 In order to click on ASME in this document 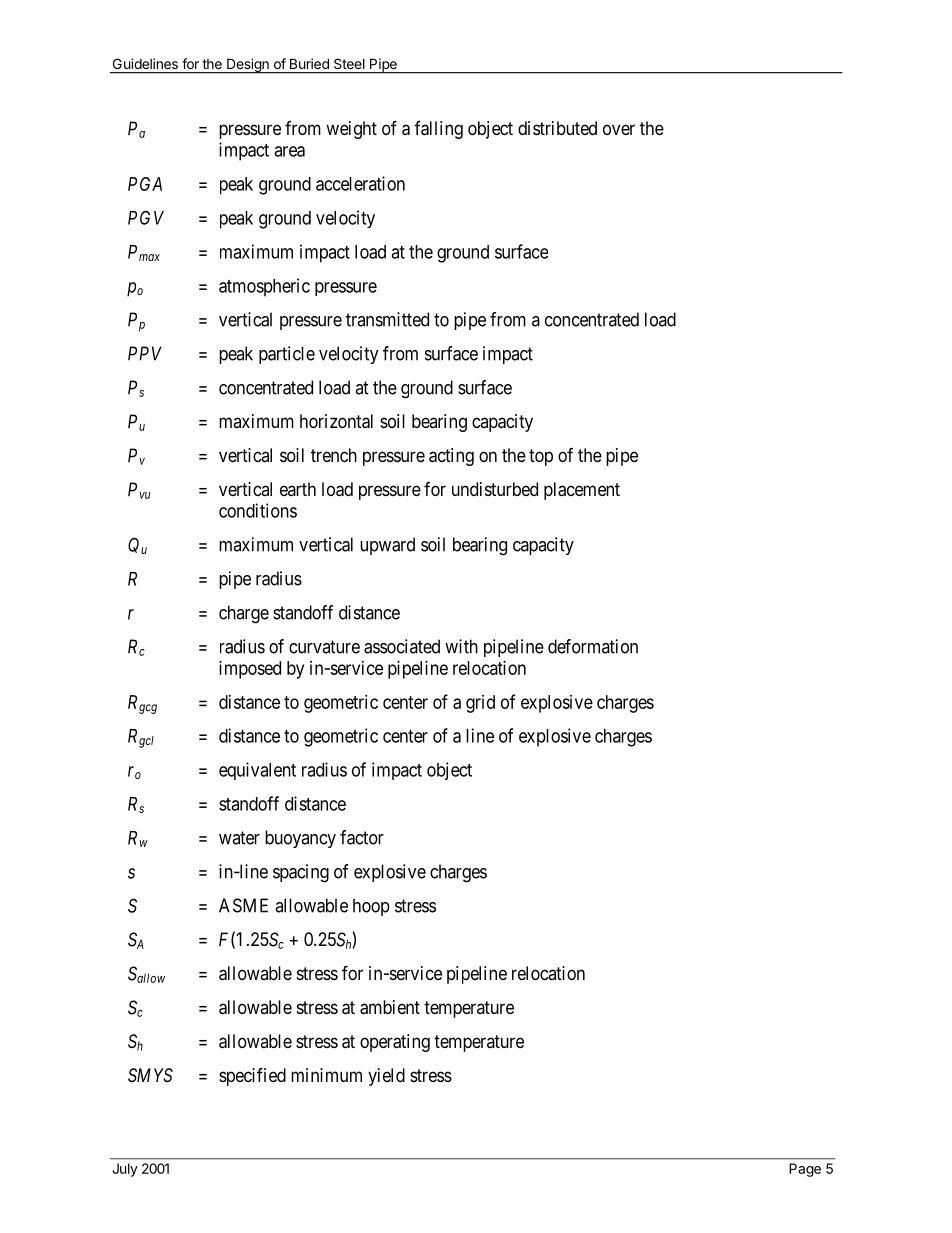, I will do `click(243, 905)`.
